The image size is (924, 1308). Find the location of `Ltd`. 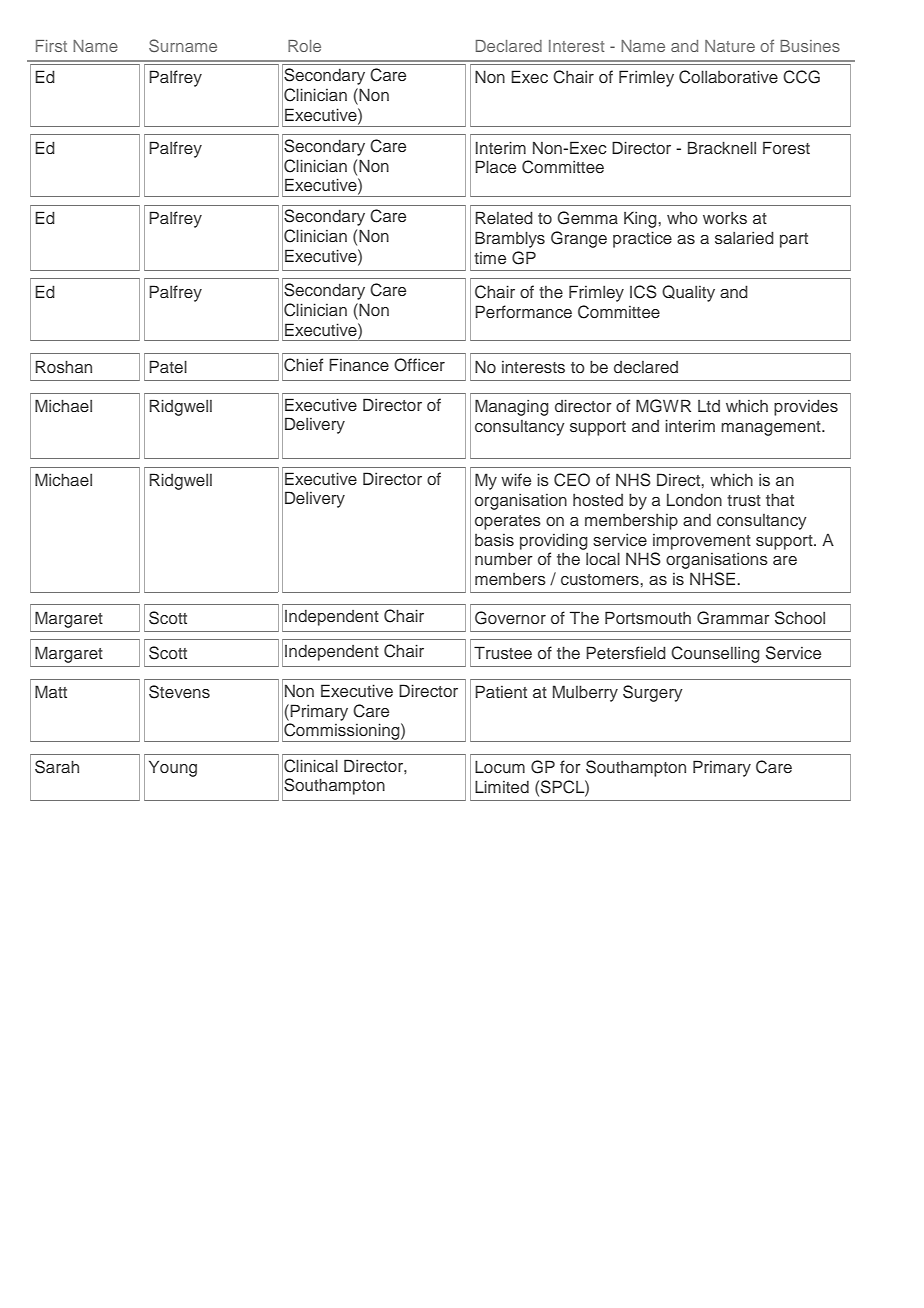

Ltd is located at coordinates (709, 406).
